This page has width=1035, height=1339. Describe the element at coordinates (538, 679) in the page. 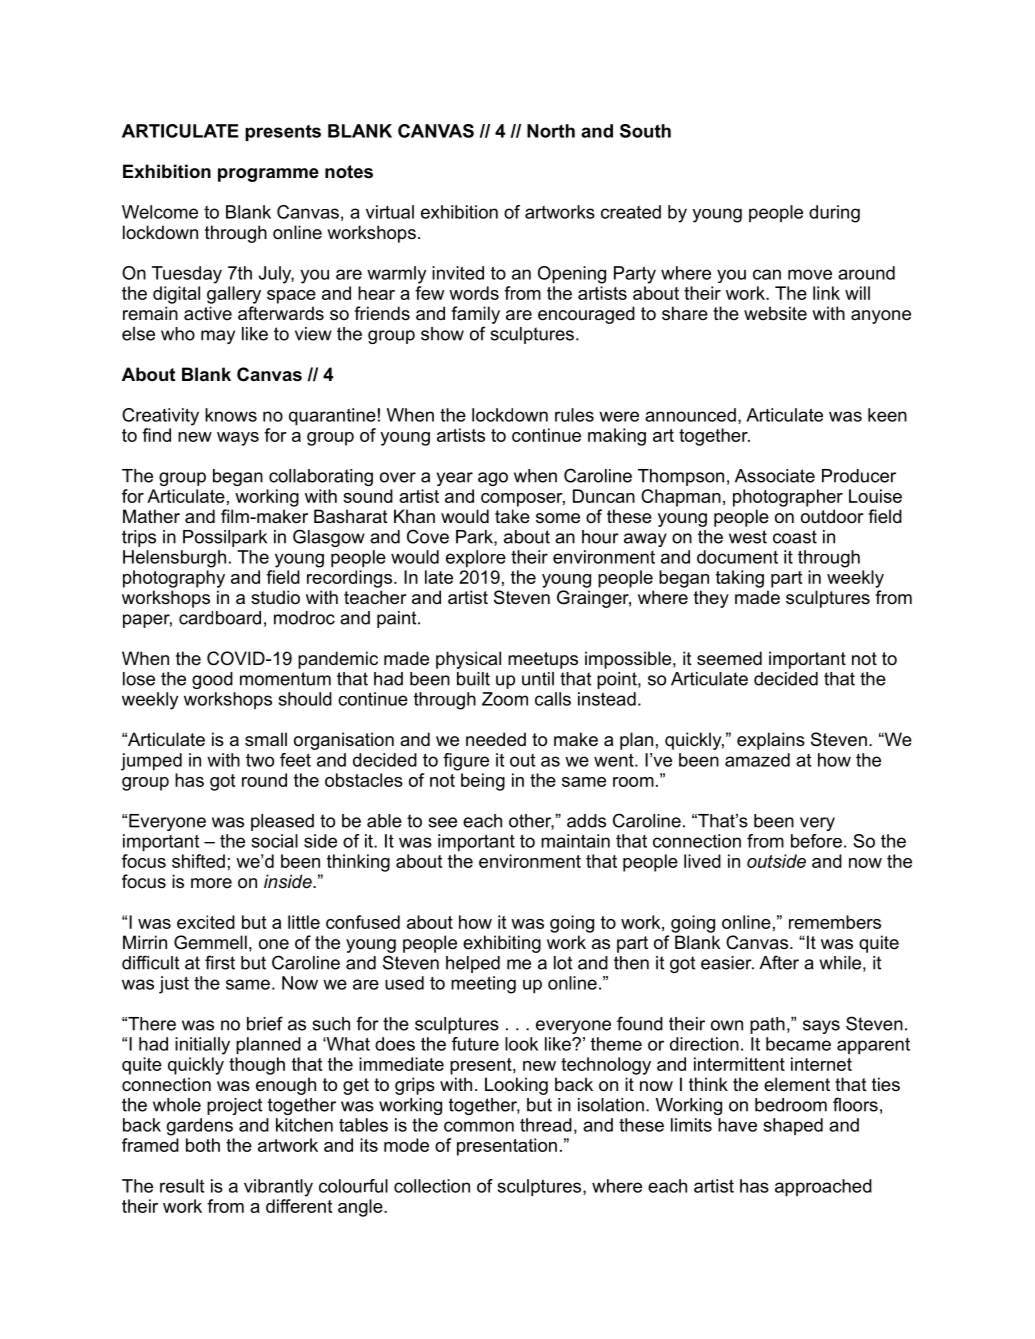

I see `until` at that location.
